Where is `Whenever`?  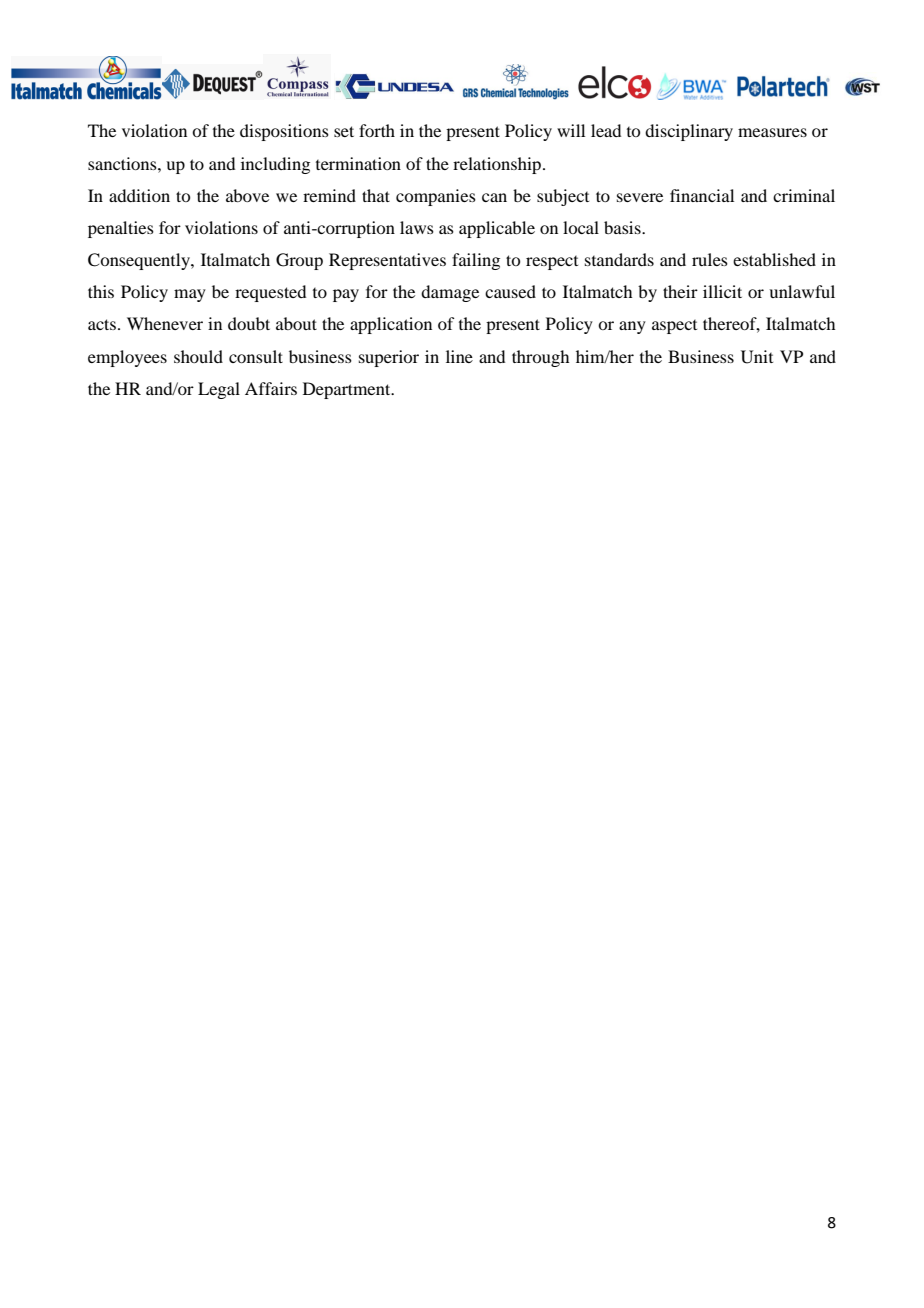 Whenever is located at coordinates (165, 323).
